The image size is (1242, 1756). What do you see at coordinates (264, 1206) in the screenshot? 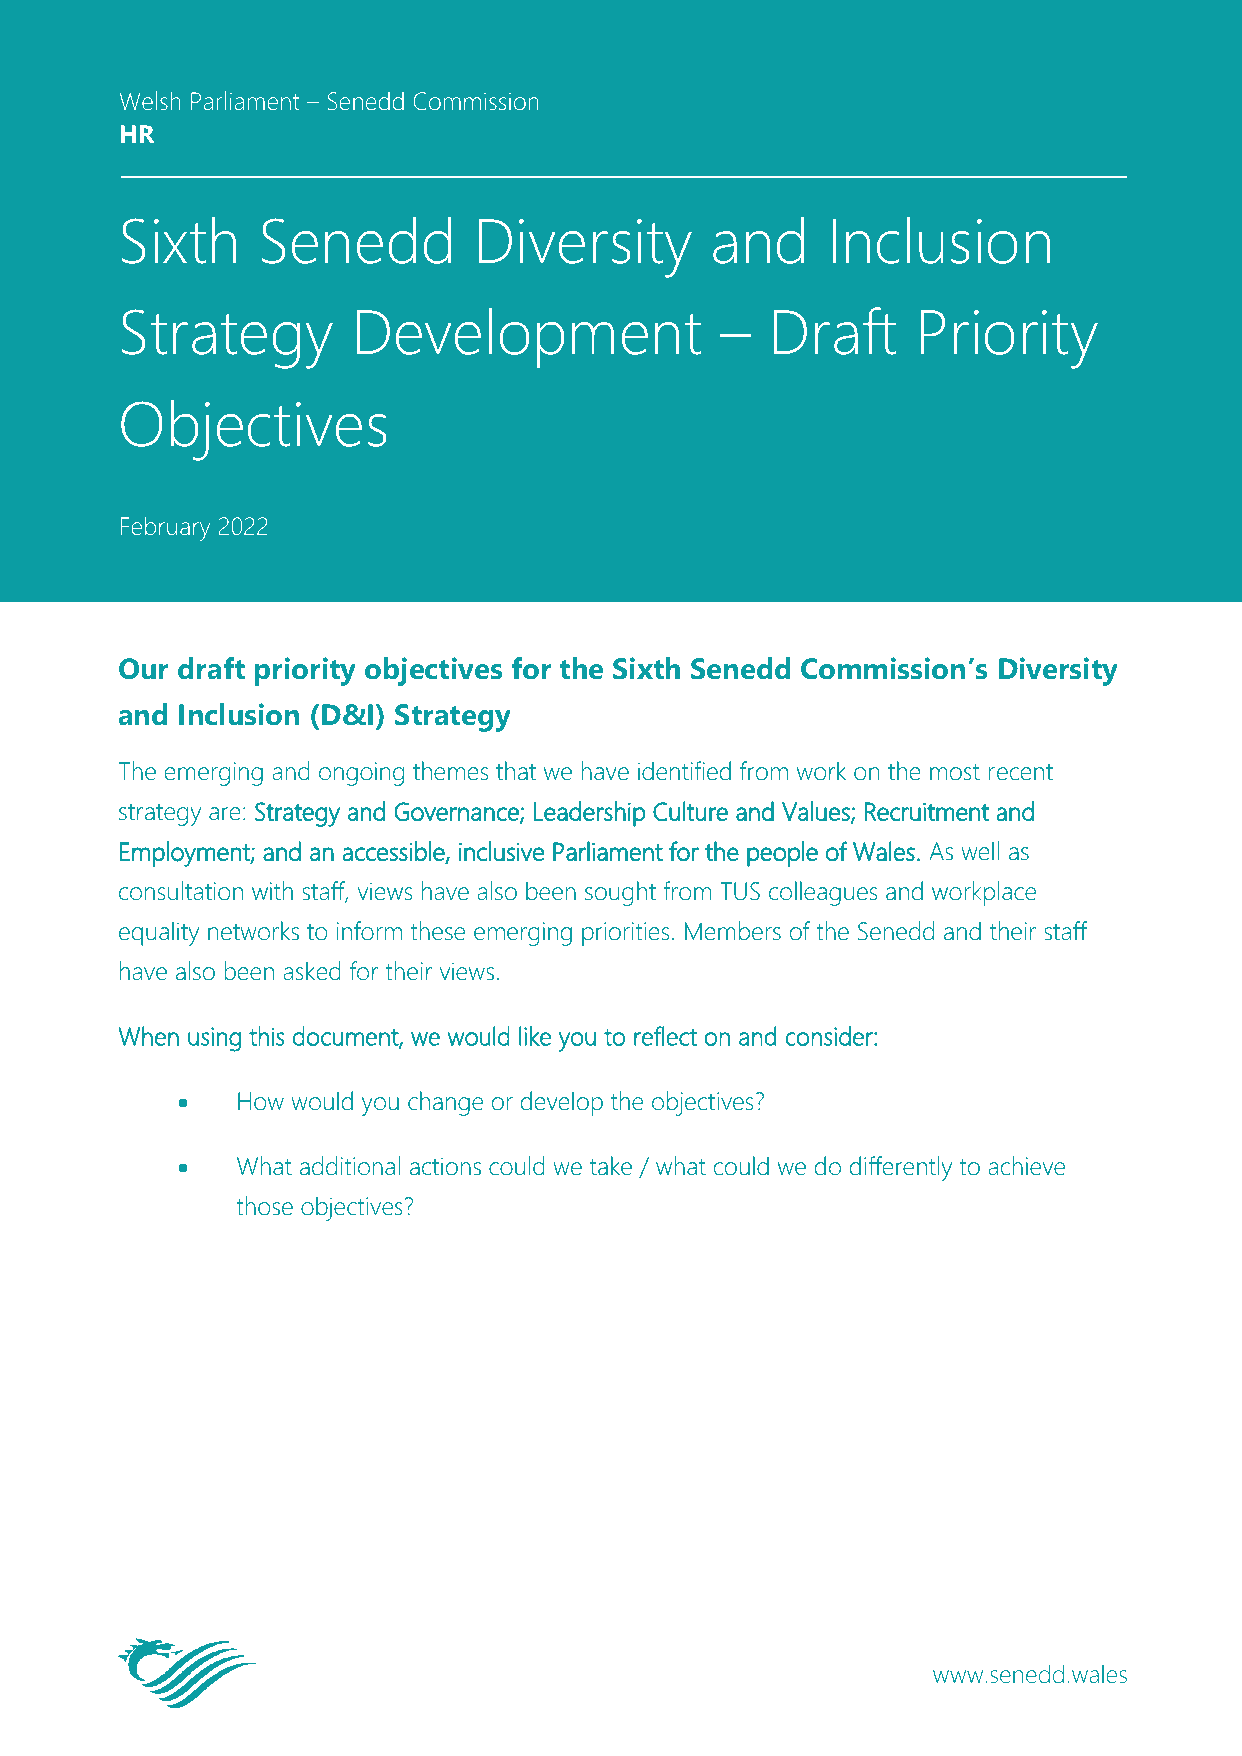
I see `those` at bounding box center [264, 1206].
